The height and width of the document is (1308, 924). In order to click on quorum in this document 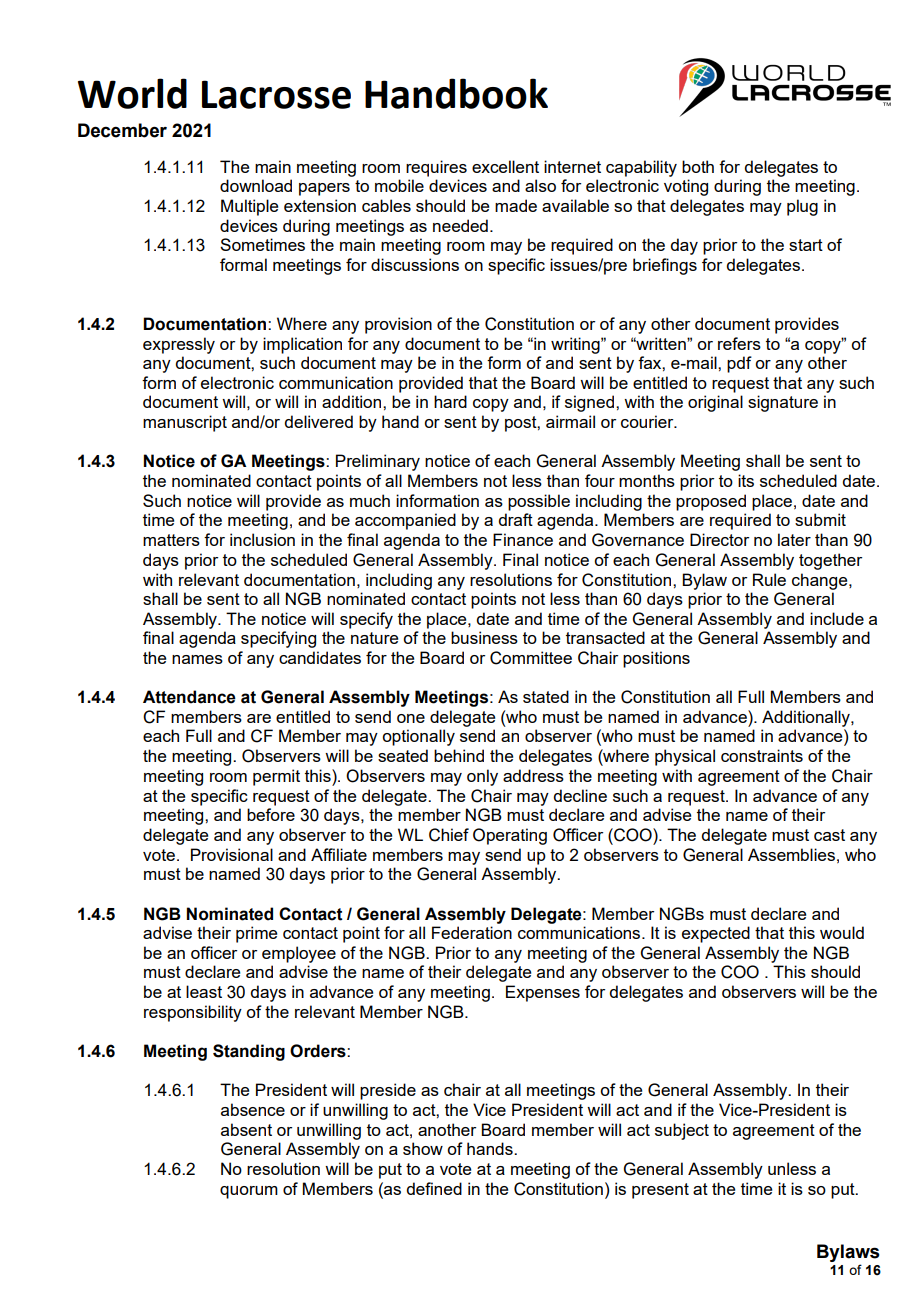, I will do `click(249, 1192)`.
